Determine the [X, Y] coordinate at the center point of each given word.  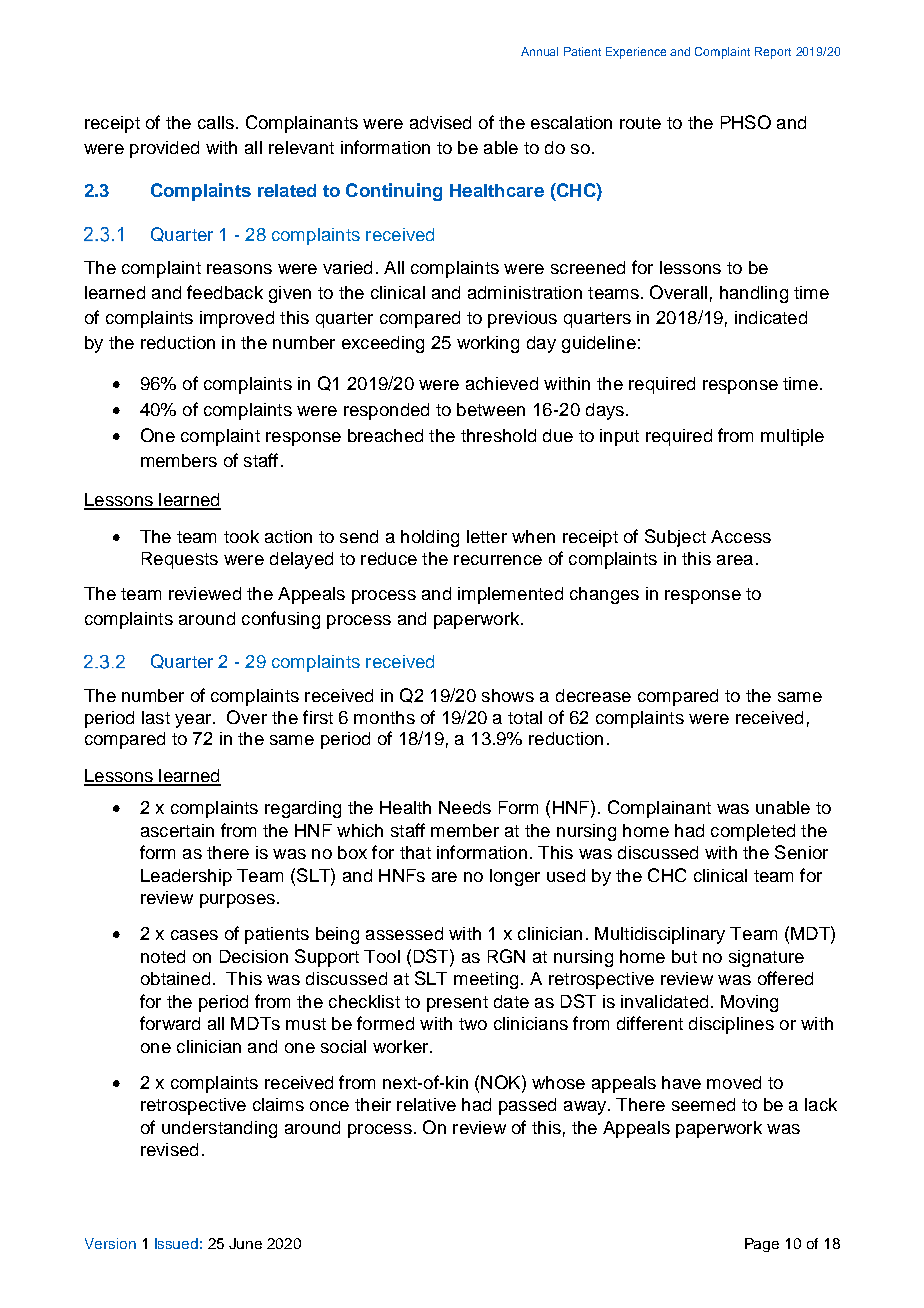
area [735, 560]
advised [440, 122]
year [194, 721]
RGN [506, 956]
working [488, 344]
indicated [771, 317]
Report [773, 53]
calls [216, 122]
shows [508, 695]
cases [194, 935]
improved [237, 319]
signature [766, 958]
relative [426, 1104]
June [245, 1243]
